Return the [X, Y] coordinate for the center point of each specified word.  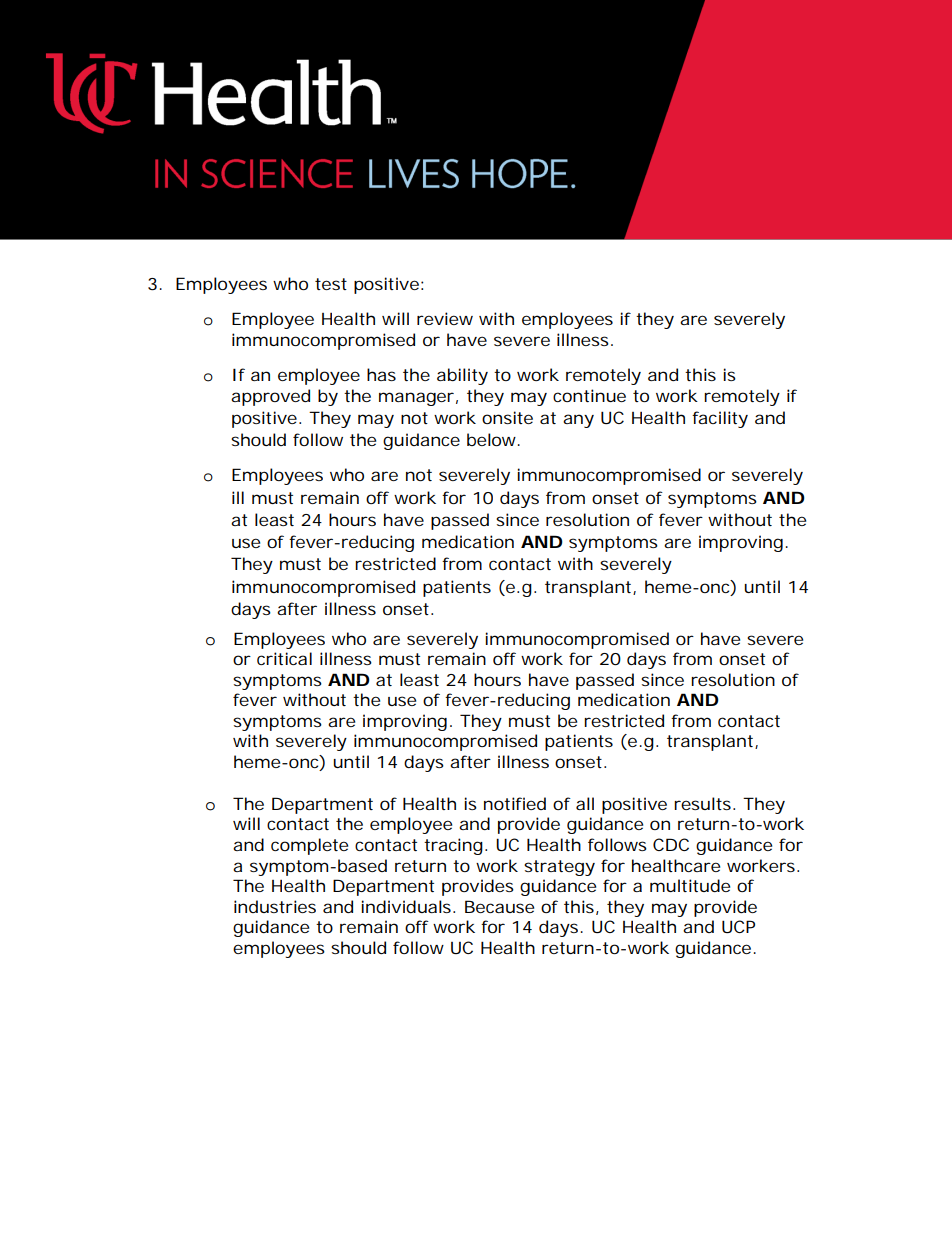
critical [284, 658]
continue [589, 395]
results [702, 803]
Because [499, 906]
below [493, 439]
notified [515, 803]
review [445, 318]
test [331, 284]
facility [720, 419]
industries [275, 906]
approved [270, 397]
